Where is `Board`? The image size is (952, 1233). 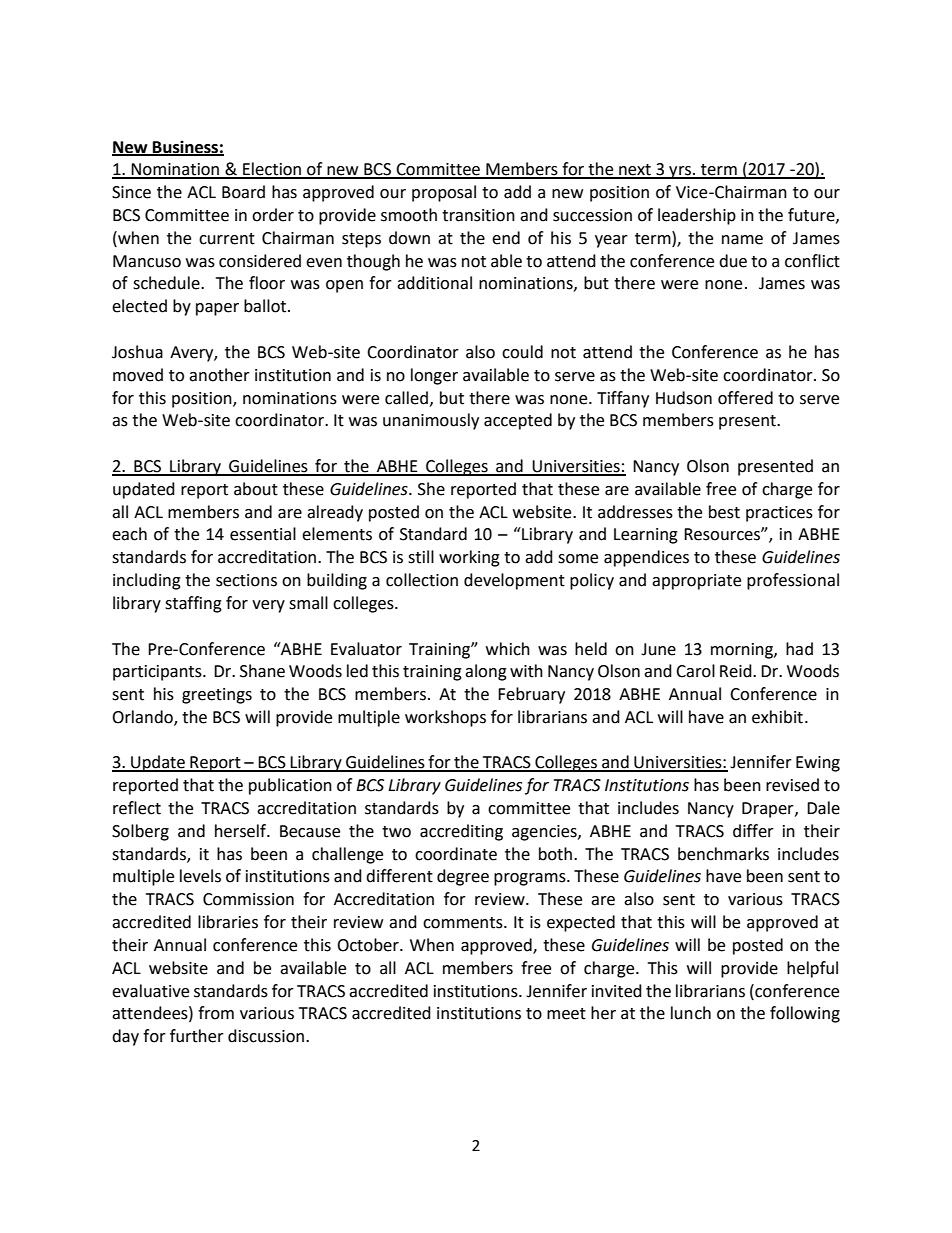 Board is located at coordinates (243, 192).
